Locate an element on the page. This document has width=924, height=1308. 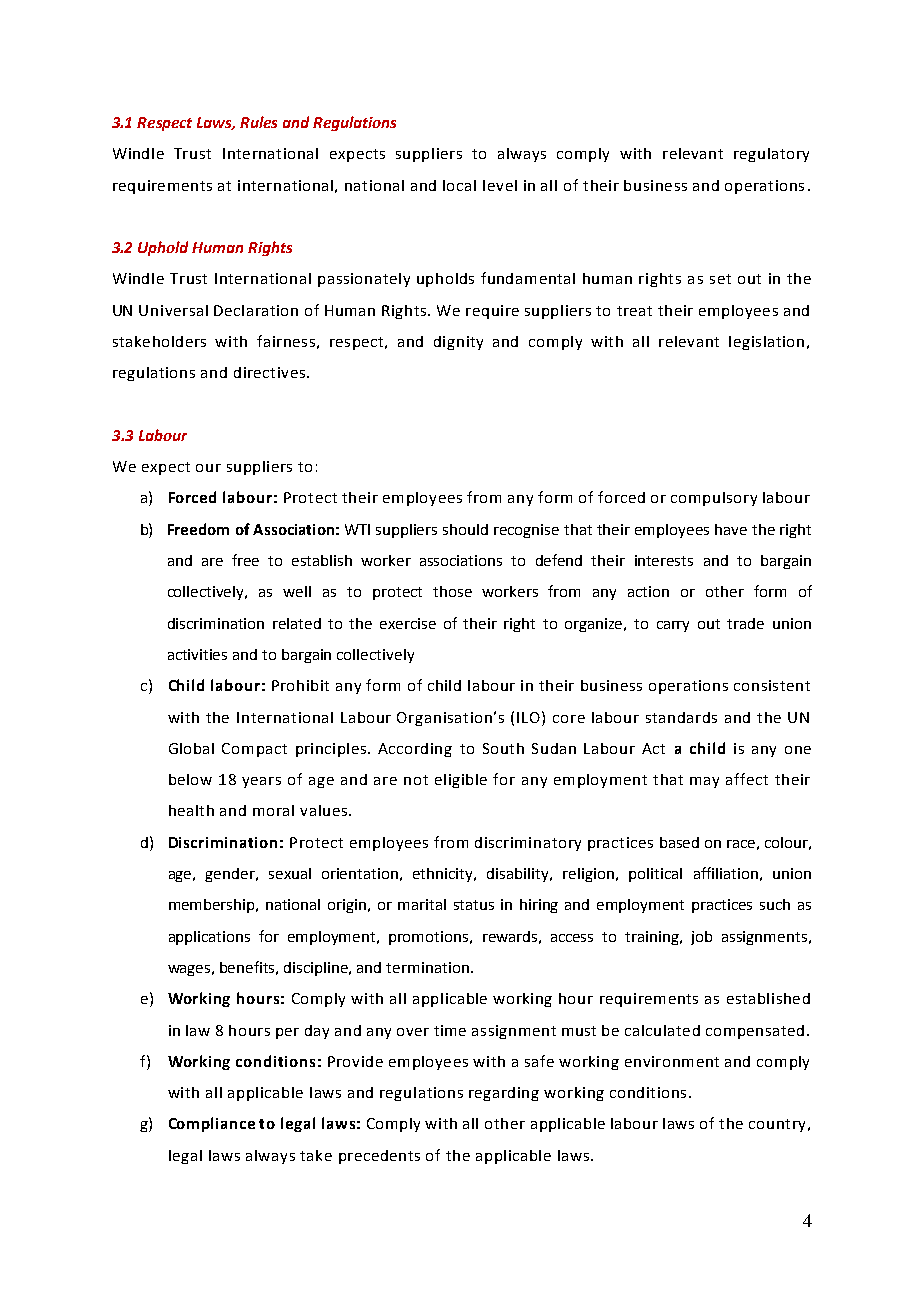
dignity is located at coordinates (458, 343).
